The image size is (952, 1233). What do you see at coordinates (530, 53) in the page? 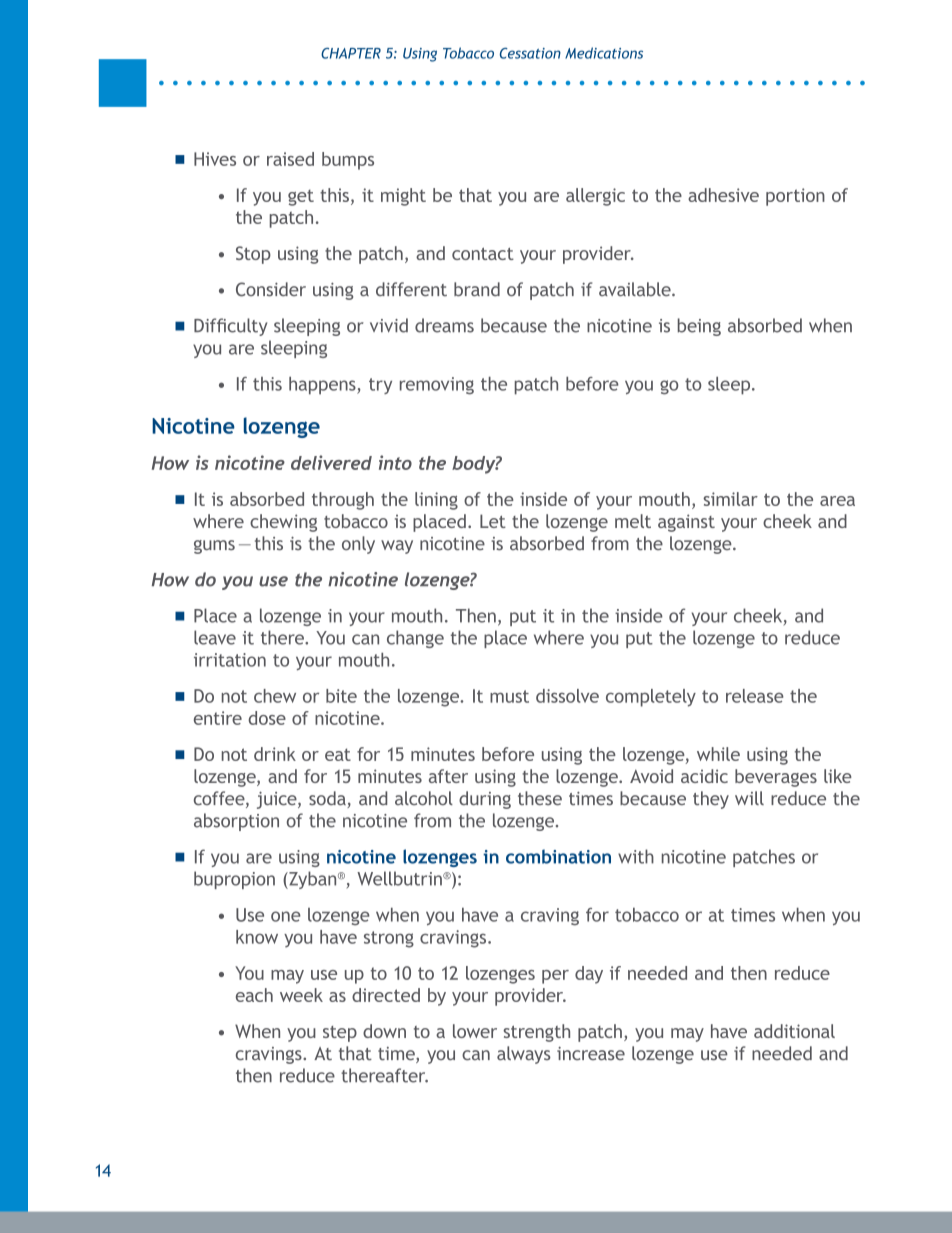
I see `Cessation` at bounding box center [530, 53].
